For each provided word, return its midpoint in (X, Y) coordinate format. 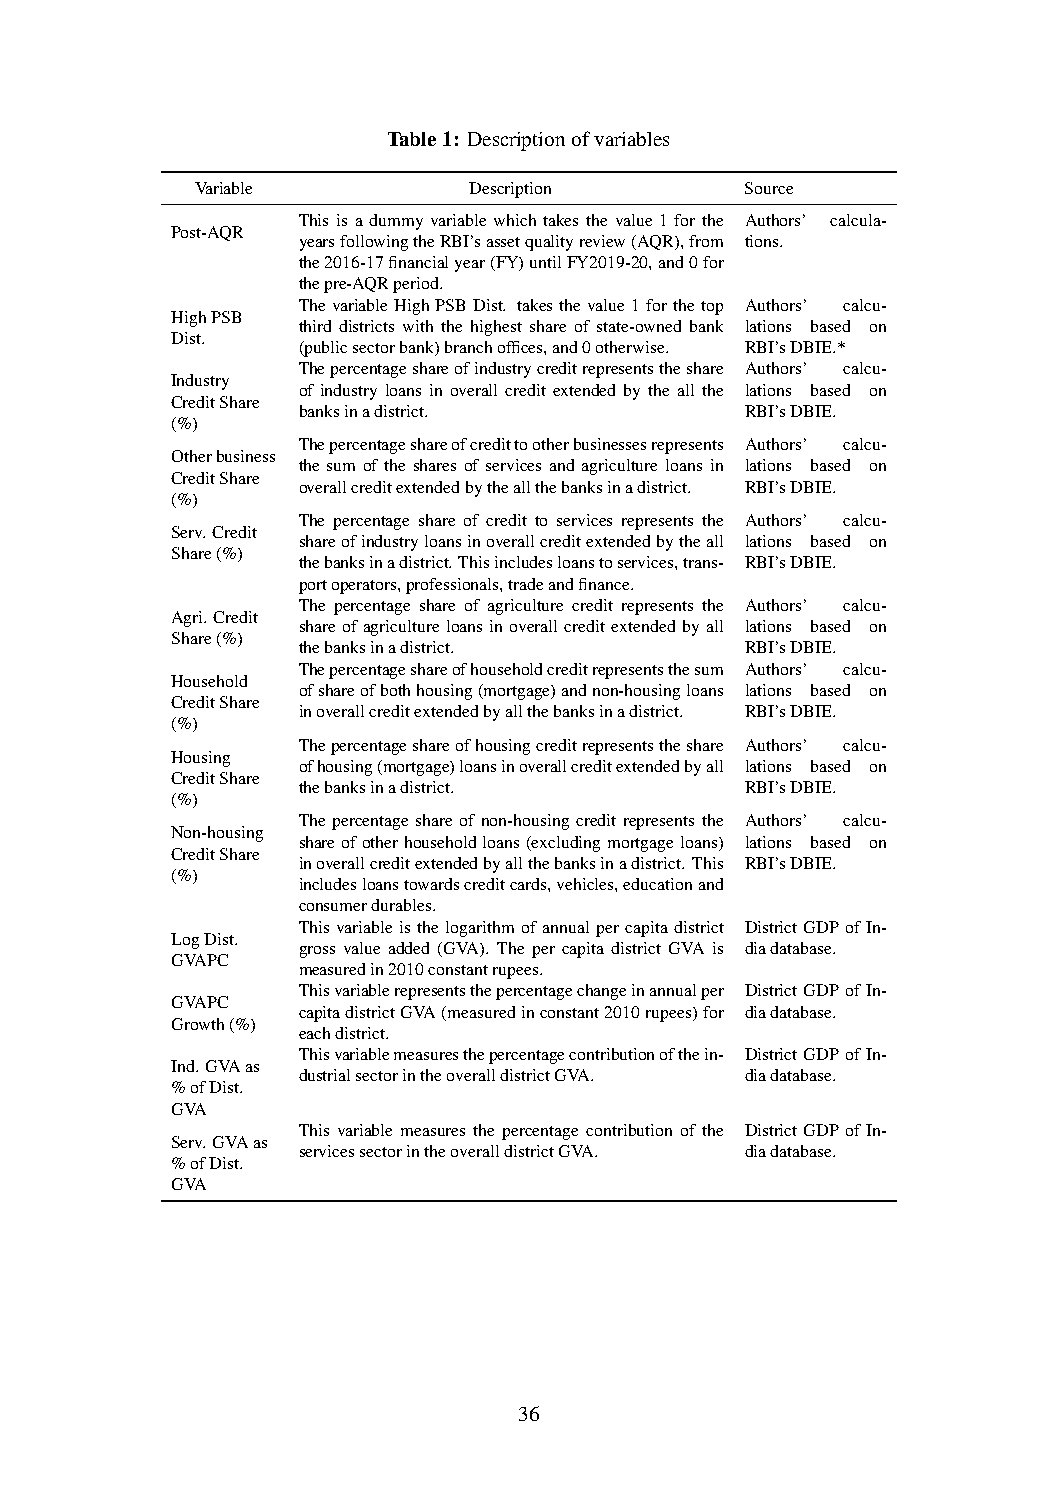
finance (605, 584)
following (374, 243)
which (515, 220)
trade (525, 584)
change (601, 992)
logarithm (480, 929)
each (314, 1033)
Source (769, 188)
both (395, 690)
